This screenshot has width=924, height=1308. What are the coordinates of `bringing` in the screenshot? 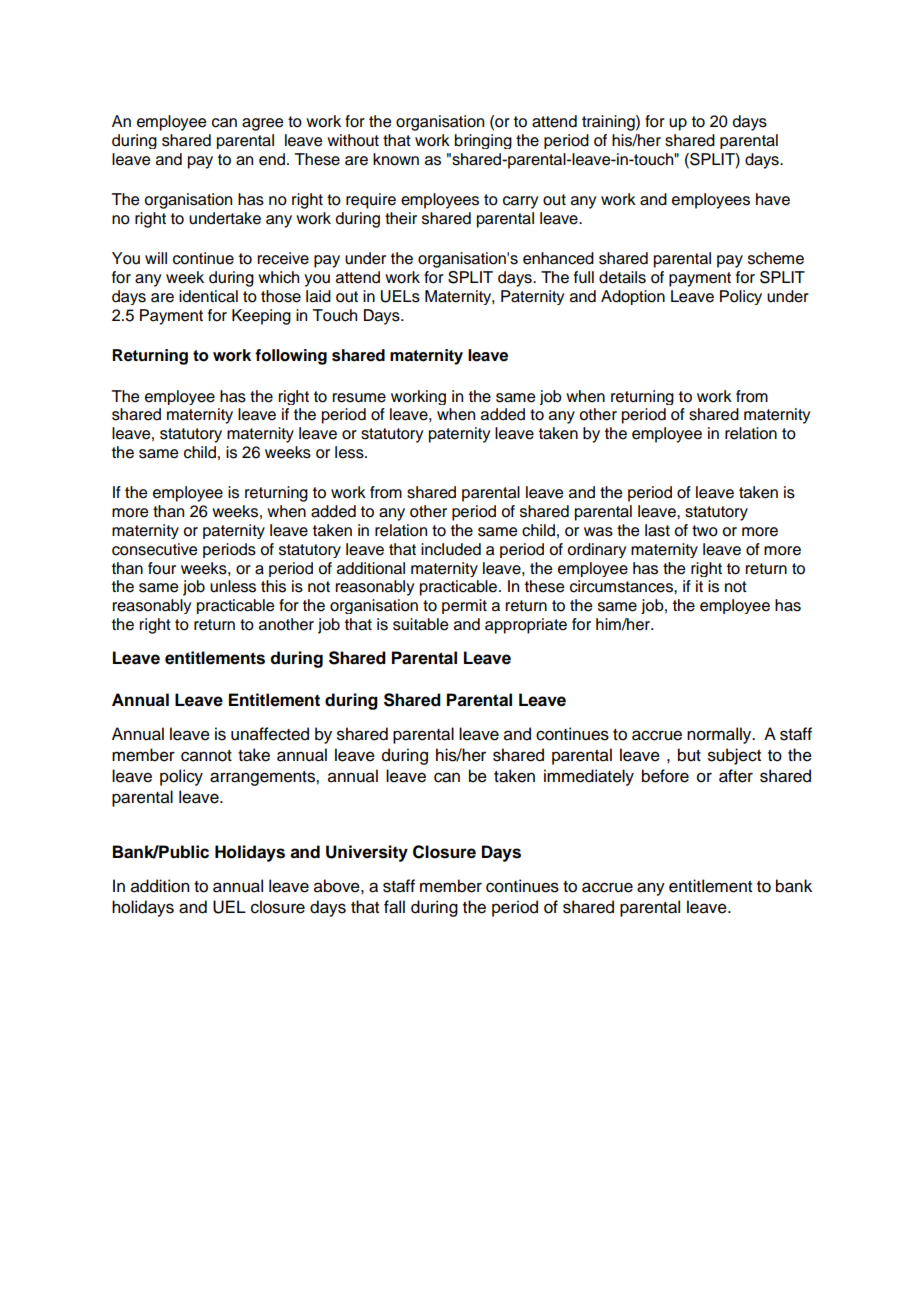 It's located at (483, 141).
